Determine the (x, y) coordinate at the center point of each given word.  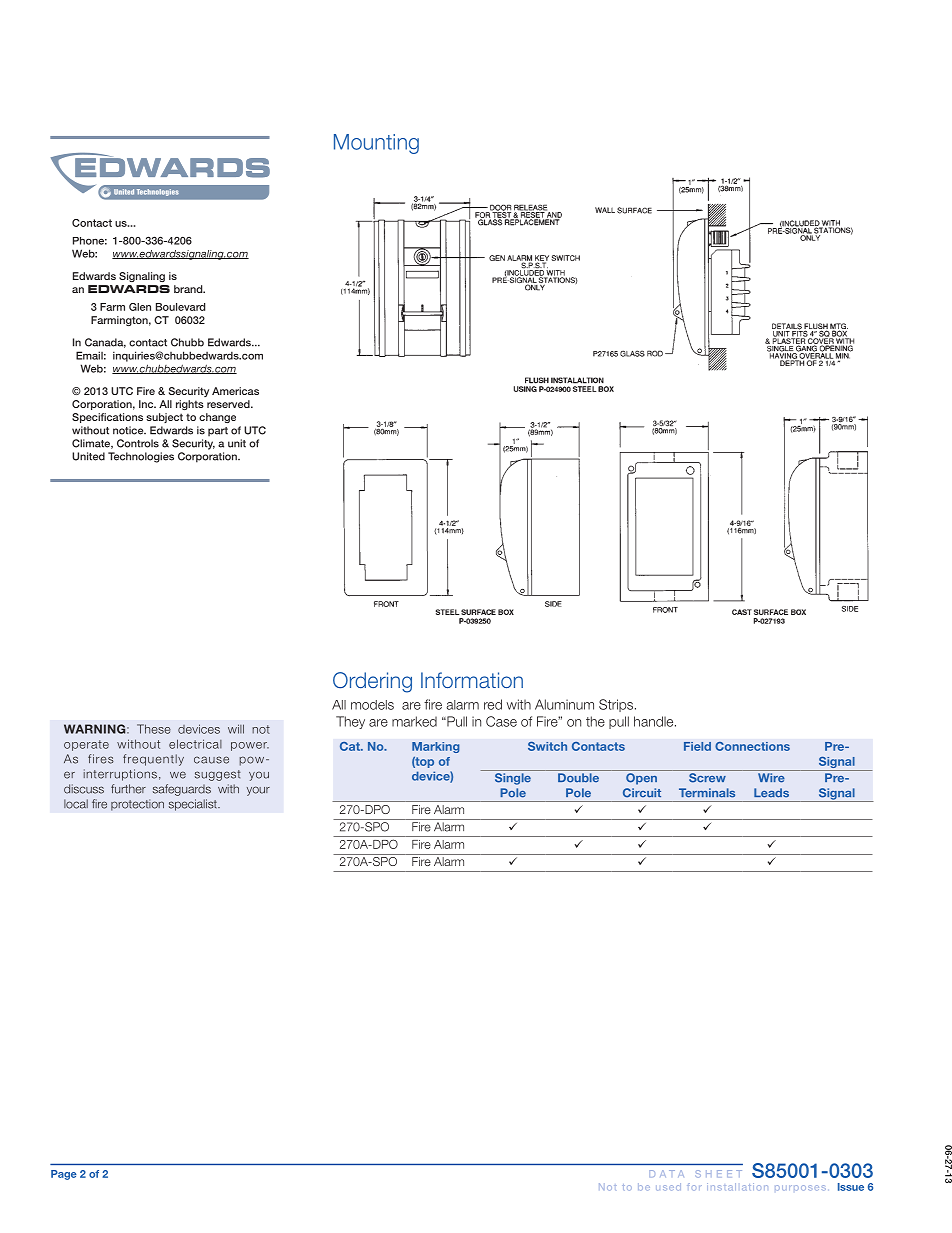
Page (64, 1175)
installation (737, 1187)
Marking (436, 747)
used (668, 1187)
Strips (617, 705)
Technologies (141, 457)
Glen (140, 307)
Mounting (376, 144)
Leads (771, 793)
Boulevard (180, 307)
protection (137, 805)
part (218, 432)
